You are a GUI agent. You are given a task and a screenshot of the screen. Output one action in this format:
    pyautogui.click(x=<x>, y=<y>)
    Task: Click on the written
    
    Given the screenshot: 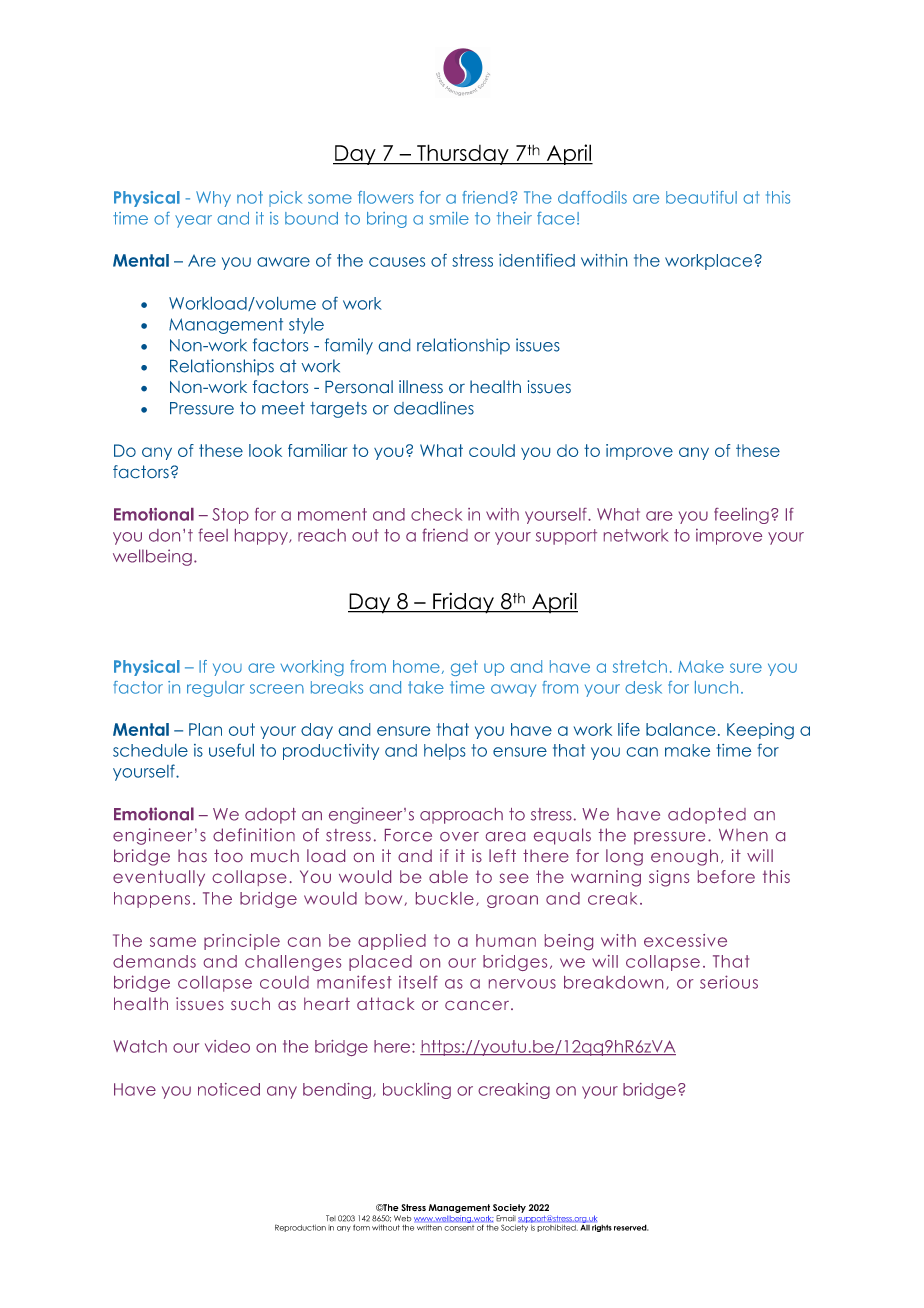 What is the action you would take?
    pyautogui.click(x=429, y=1228)
